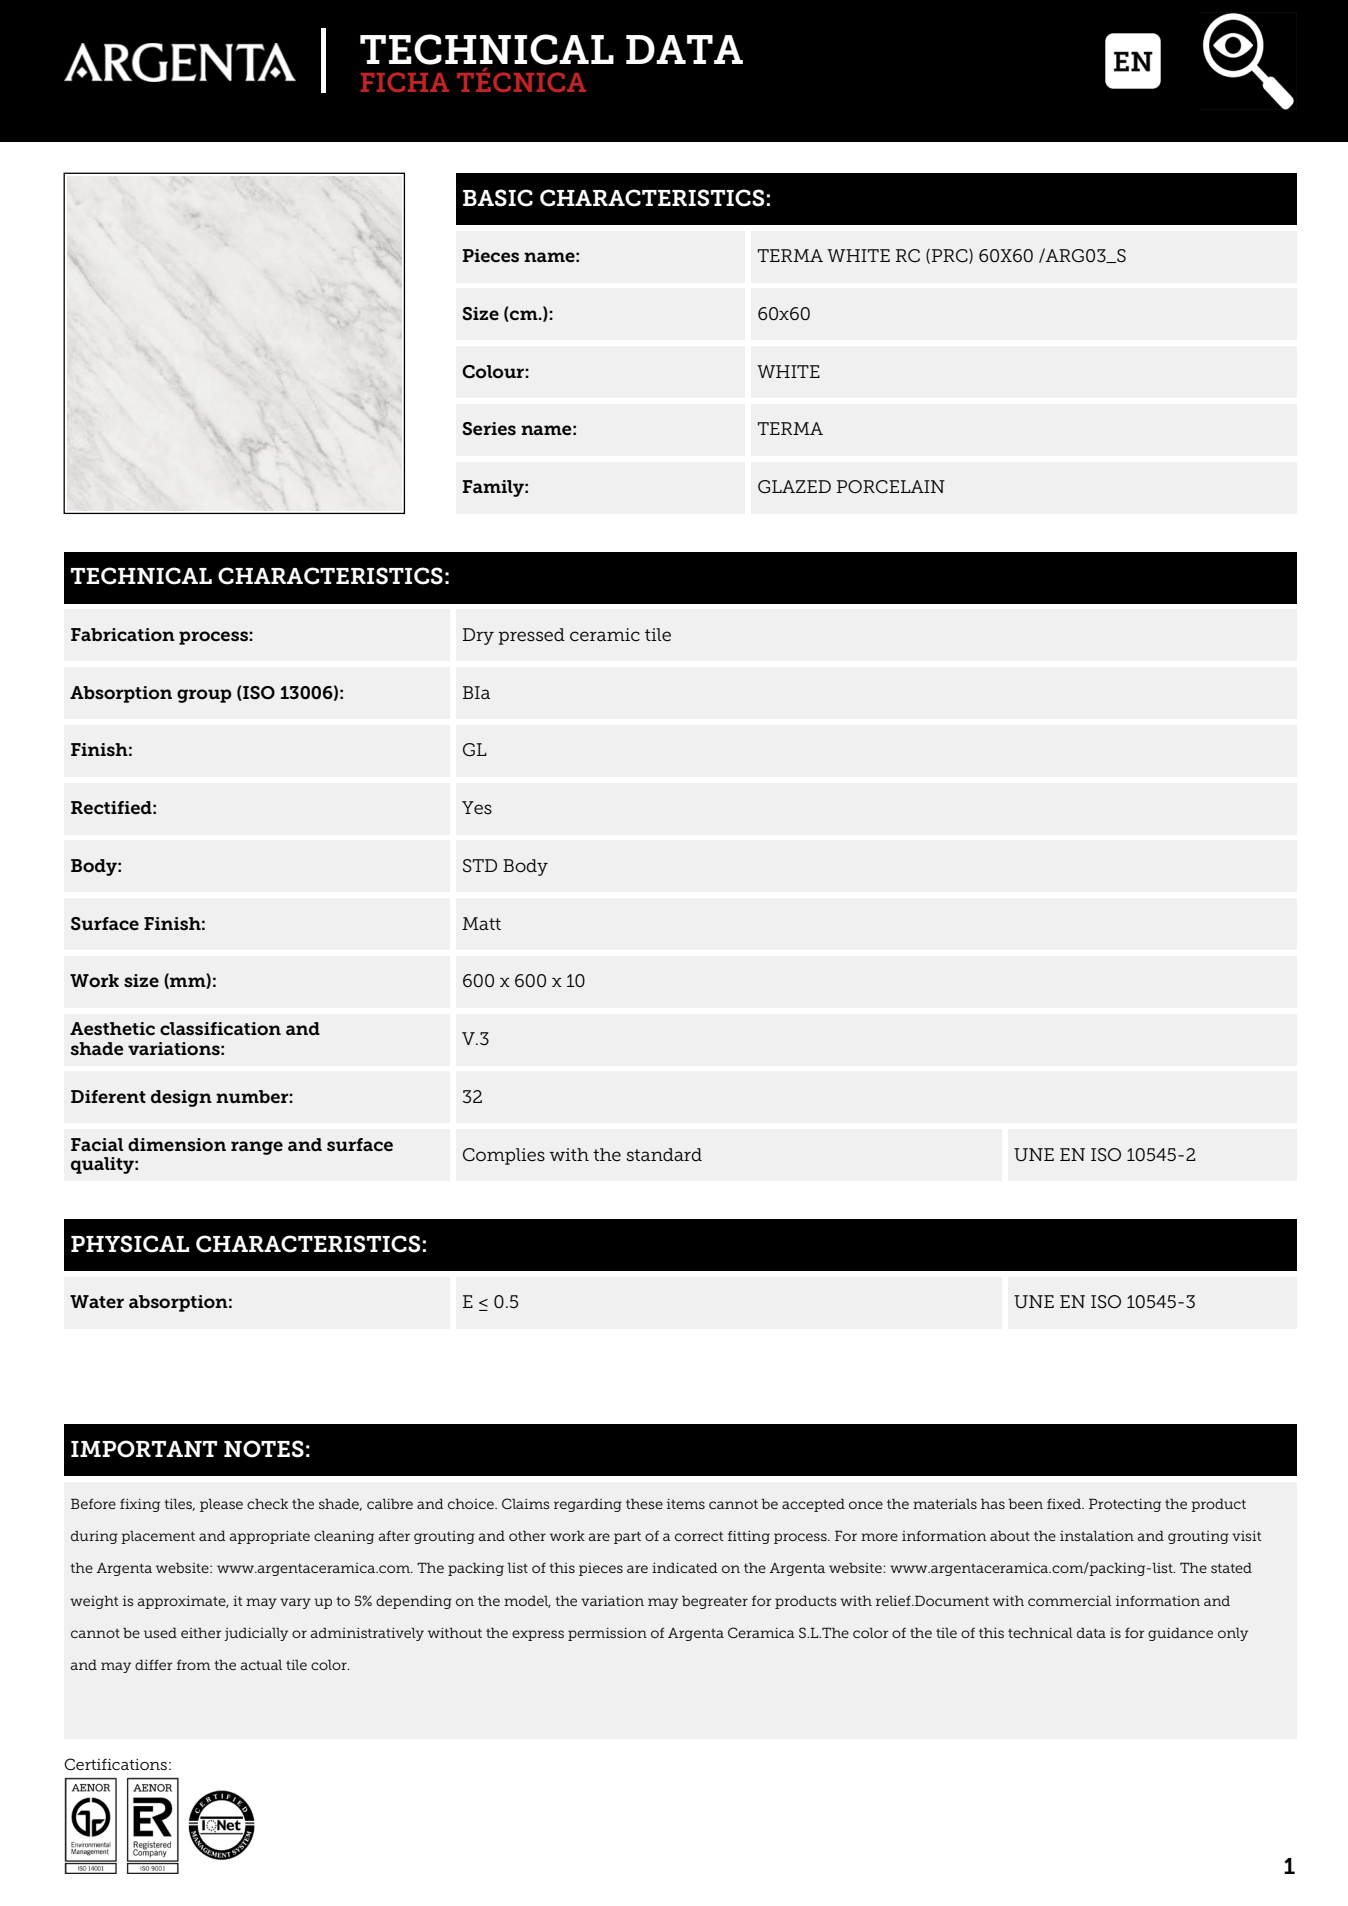  What do you see at coordinates (261, 1664) in the screenshot?
I see `actual` at bounding box center [261, 1664].
